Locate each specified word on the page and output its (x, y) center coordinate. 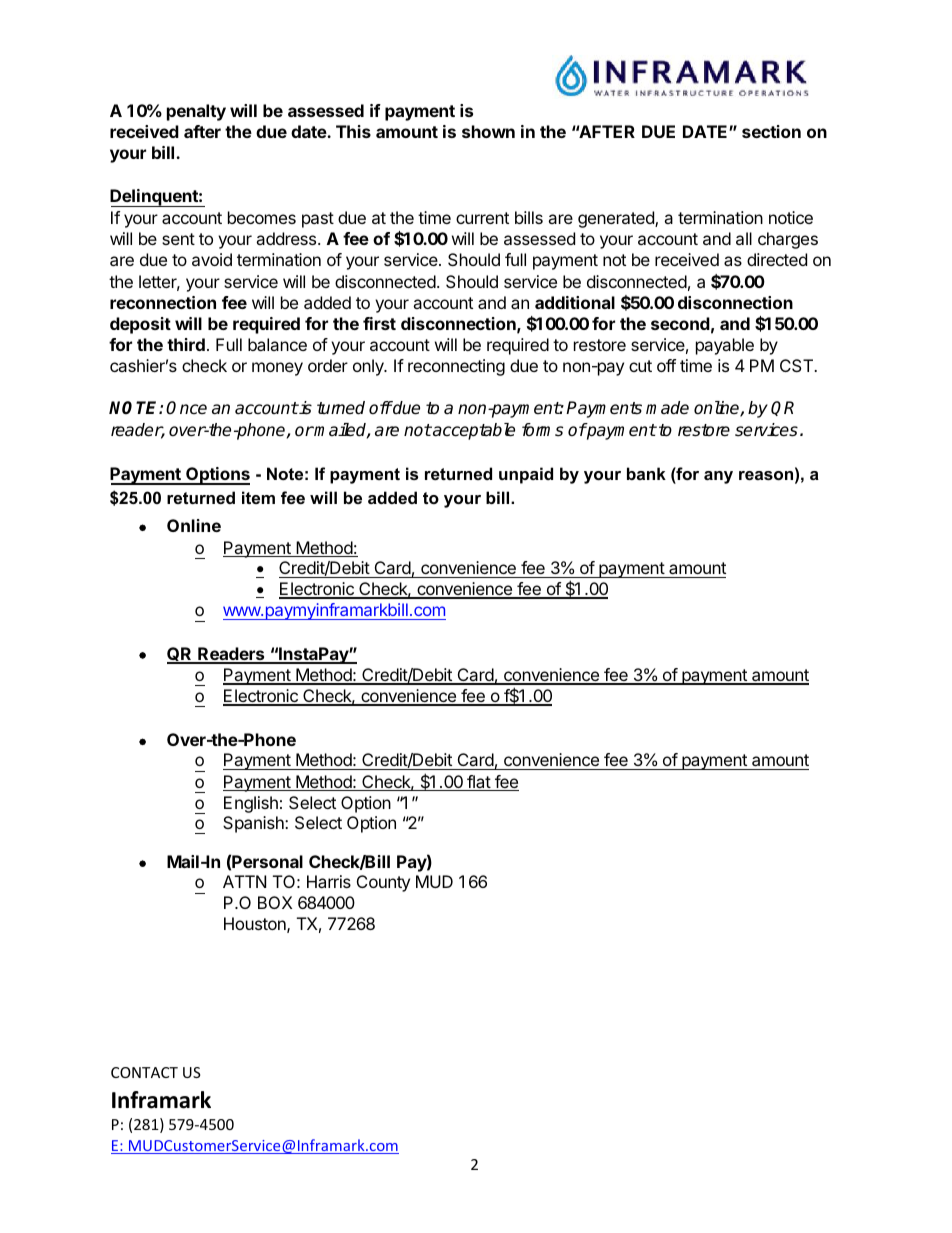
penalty (196, 112)
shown (488, 131)
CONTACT (144, 1072)
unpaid (526, 475)
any (718, 477)
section (771, 131)
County (383, 883)
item (258, 497)
